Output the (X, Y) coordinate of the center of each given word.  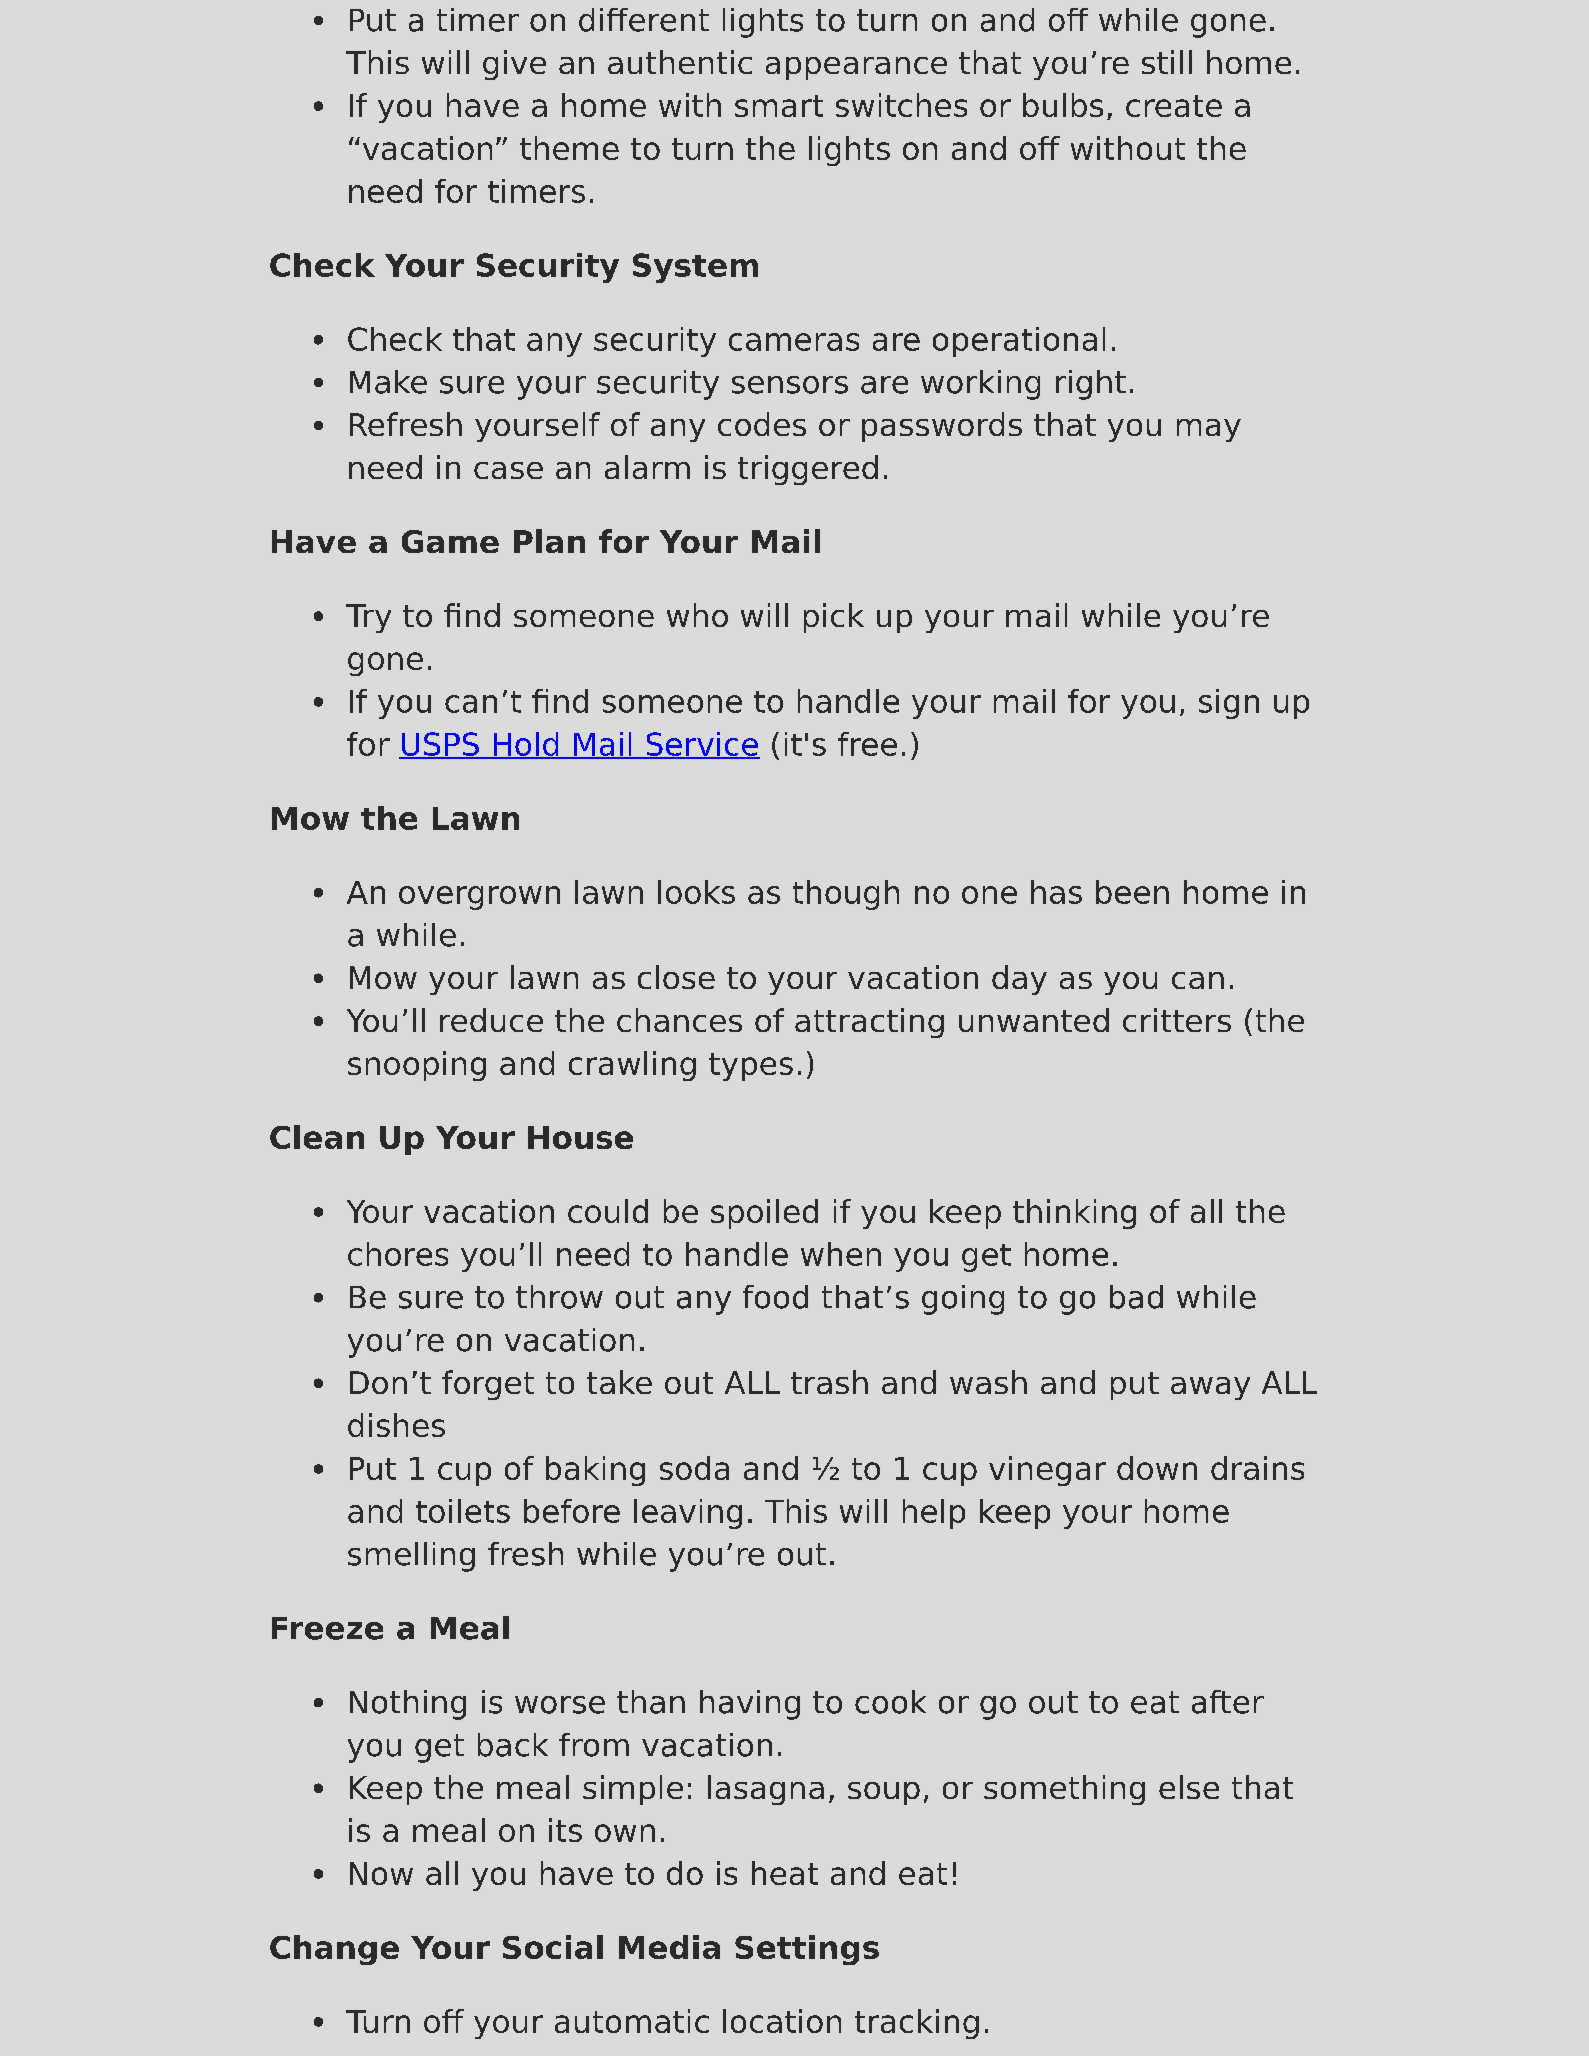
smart (779, 106)
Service (702, 745)
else (1189, 1787)
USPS (440, 745)
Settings (807, 1950)
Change (334, 1950)
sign (1229, 704)
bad (1136, 1297)
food (775, 1297)
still (1167, 62)
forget (488, 1385)
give (514, 65)
